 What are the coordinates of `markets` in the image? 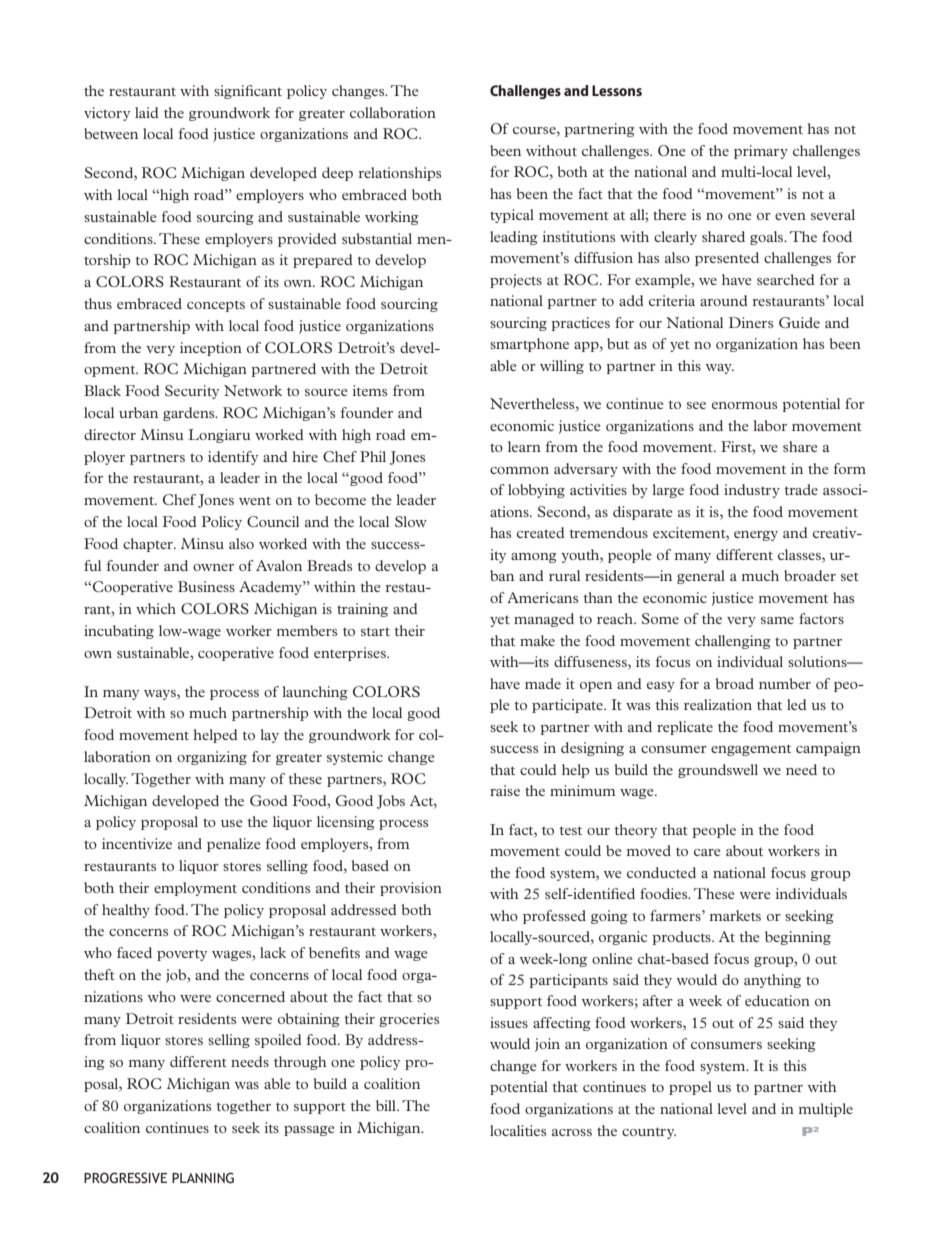 It's located at (735, 915).
